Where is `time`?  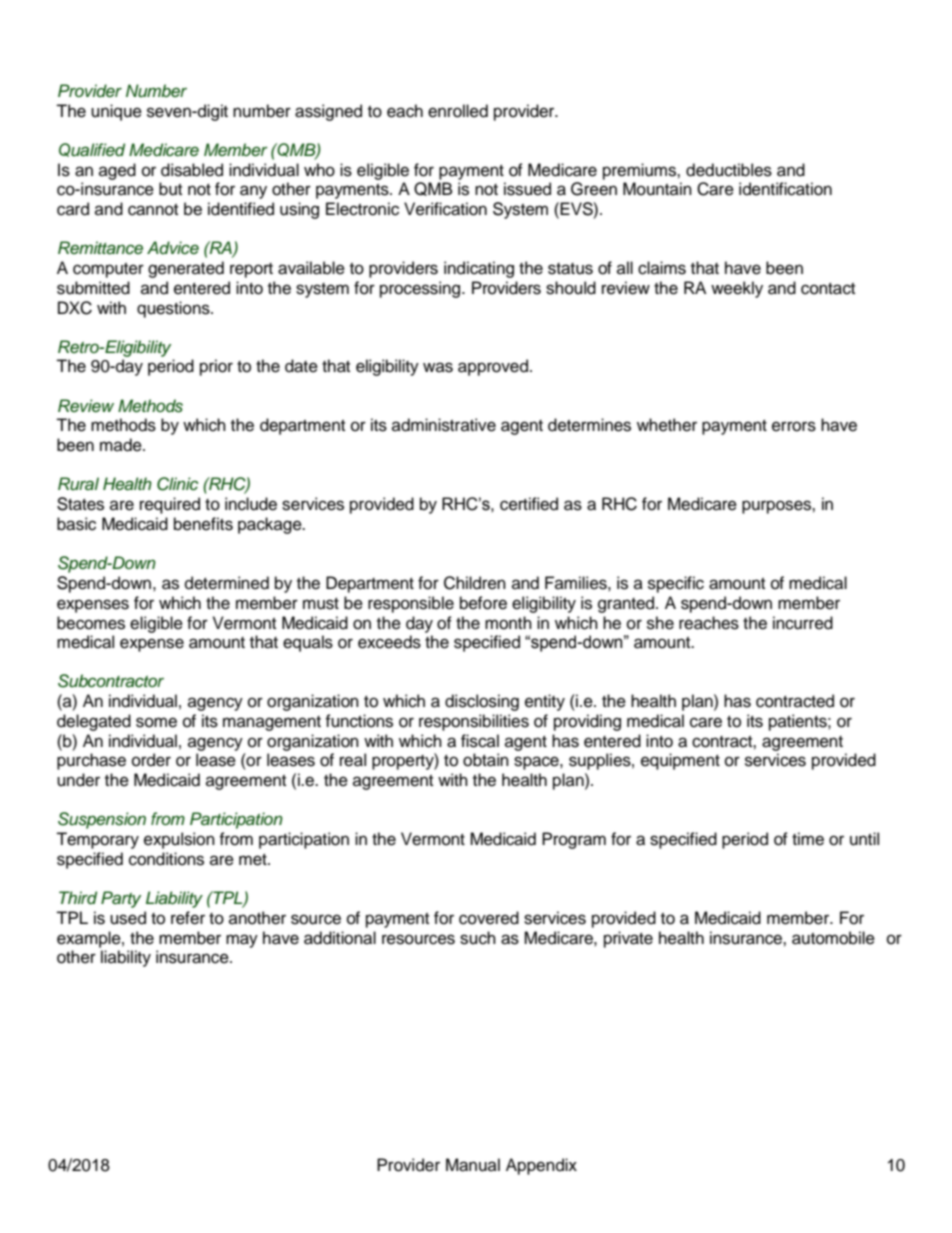
time is located at coordinates (808, 839).
